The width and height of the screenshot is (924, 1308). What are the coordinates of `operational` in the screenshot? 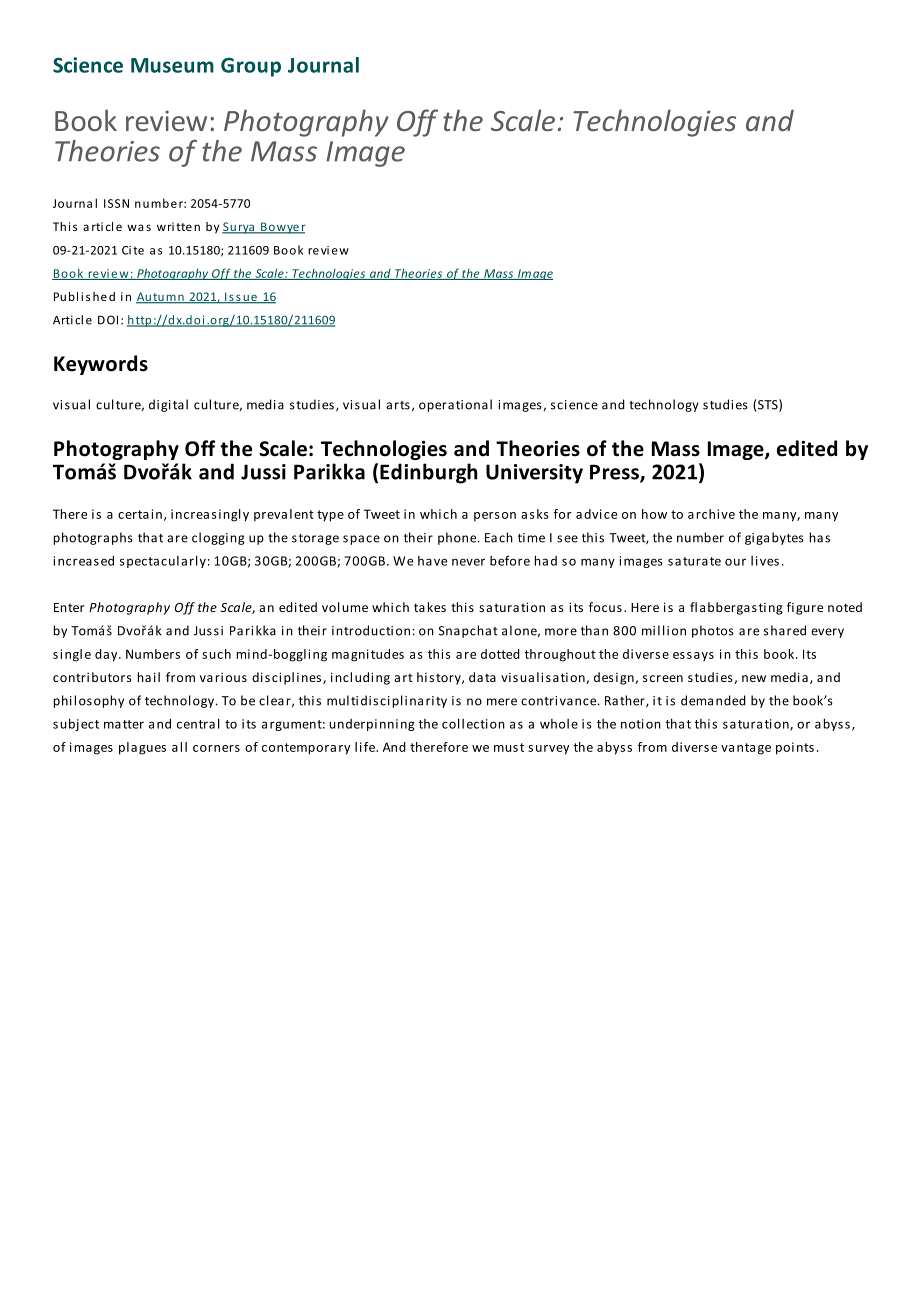 It's located at (455, 405).
